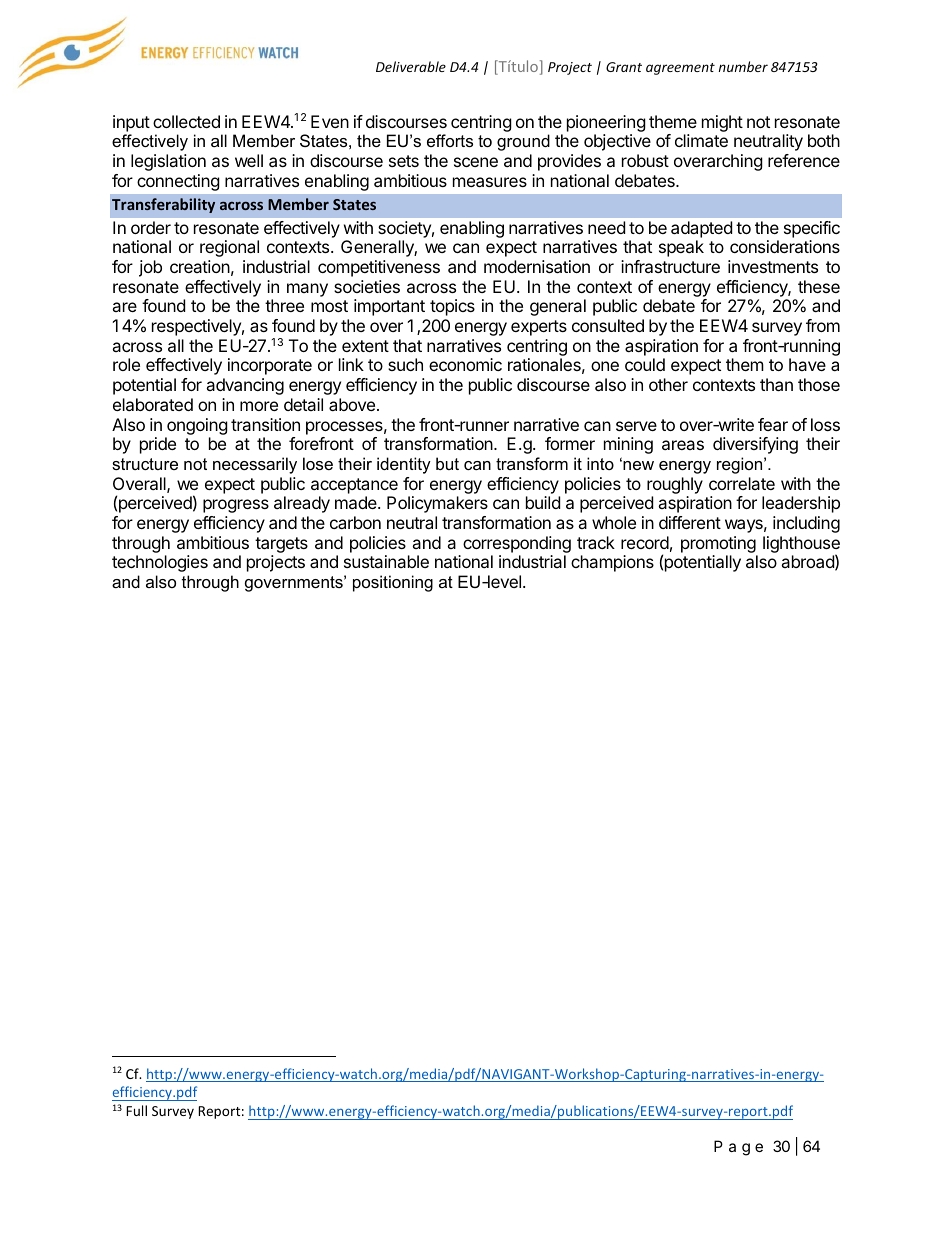 This screenshot has height=1233, width=952. Describe the element at coordinates (612, 563) in the screenshot. I see `champions` at that location.
